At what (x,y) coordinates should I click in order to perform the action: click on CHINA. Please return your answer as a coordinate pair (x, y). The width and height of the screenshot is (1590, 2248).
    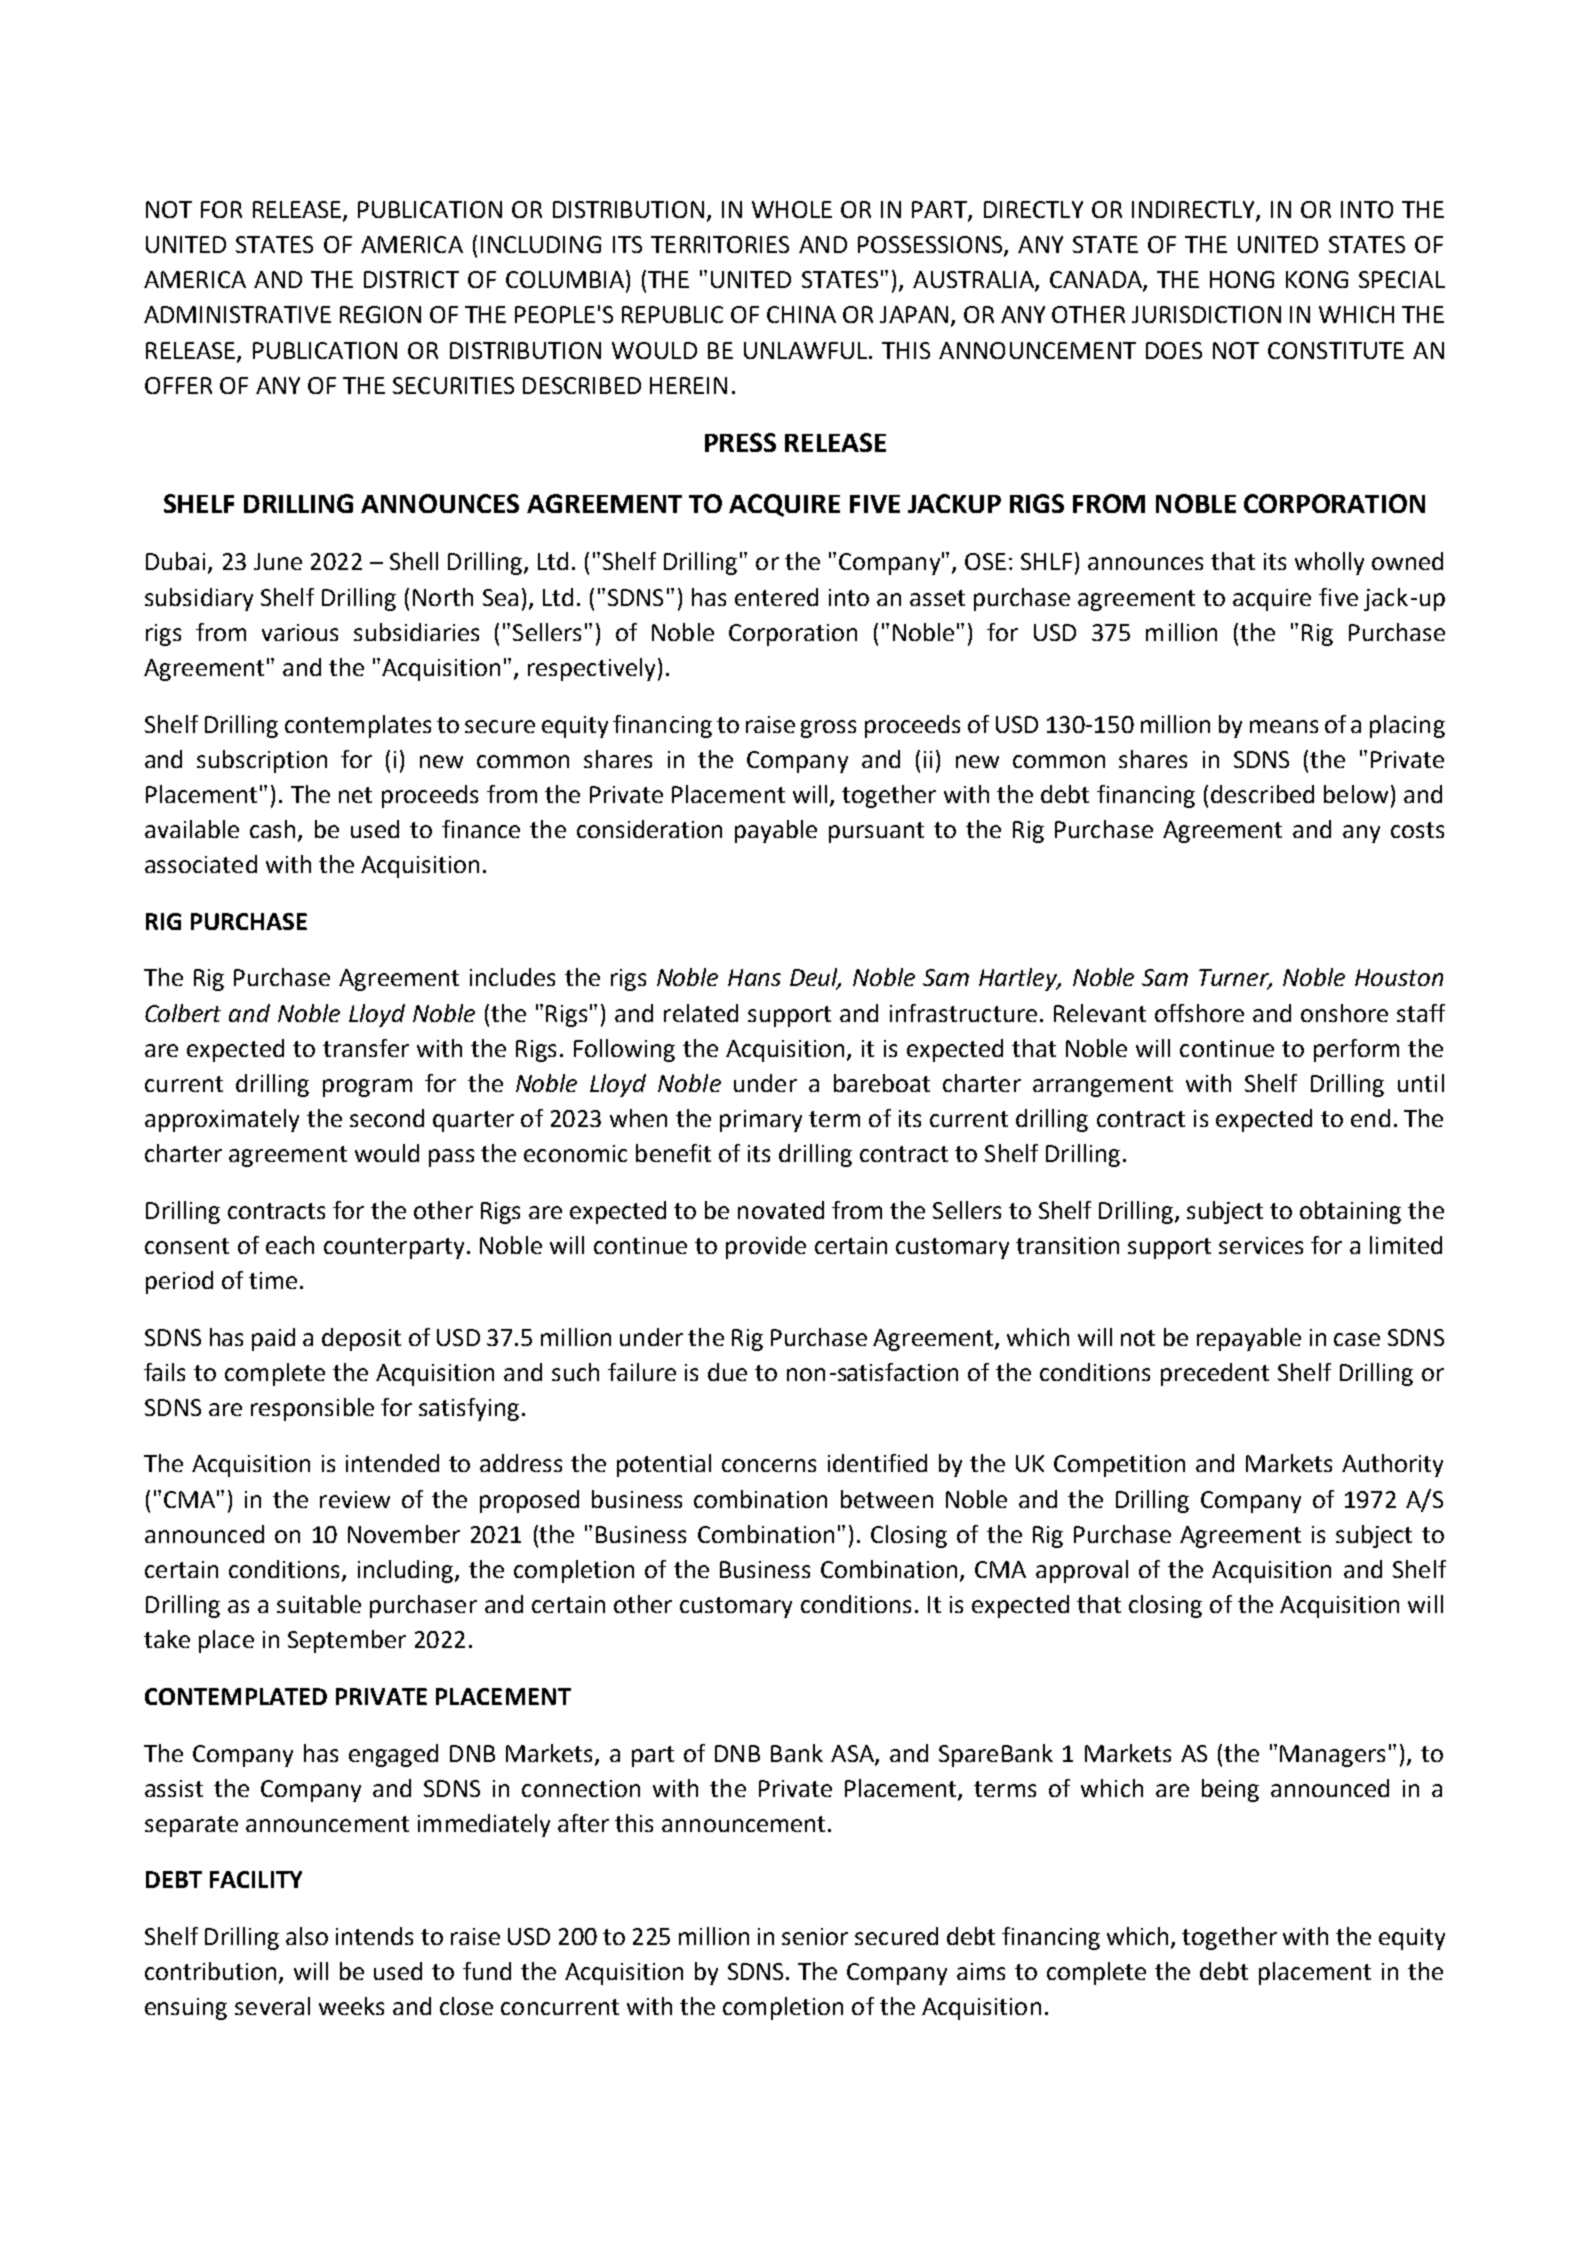
    Looking at the image, I should click on (801, 314).
